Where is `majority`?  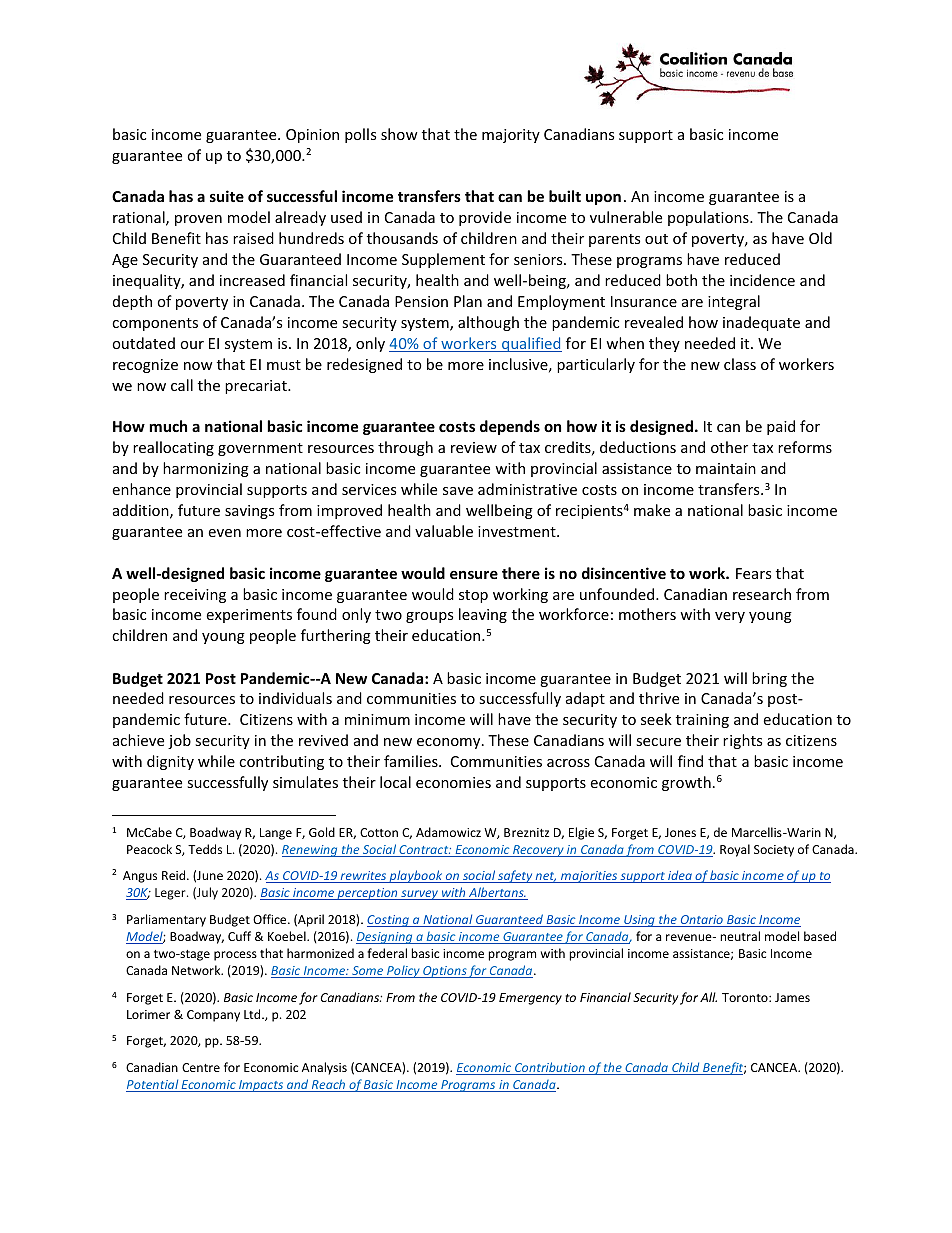 majority is located at coordinates (511, 136).
